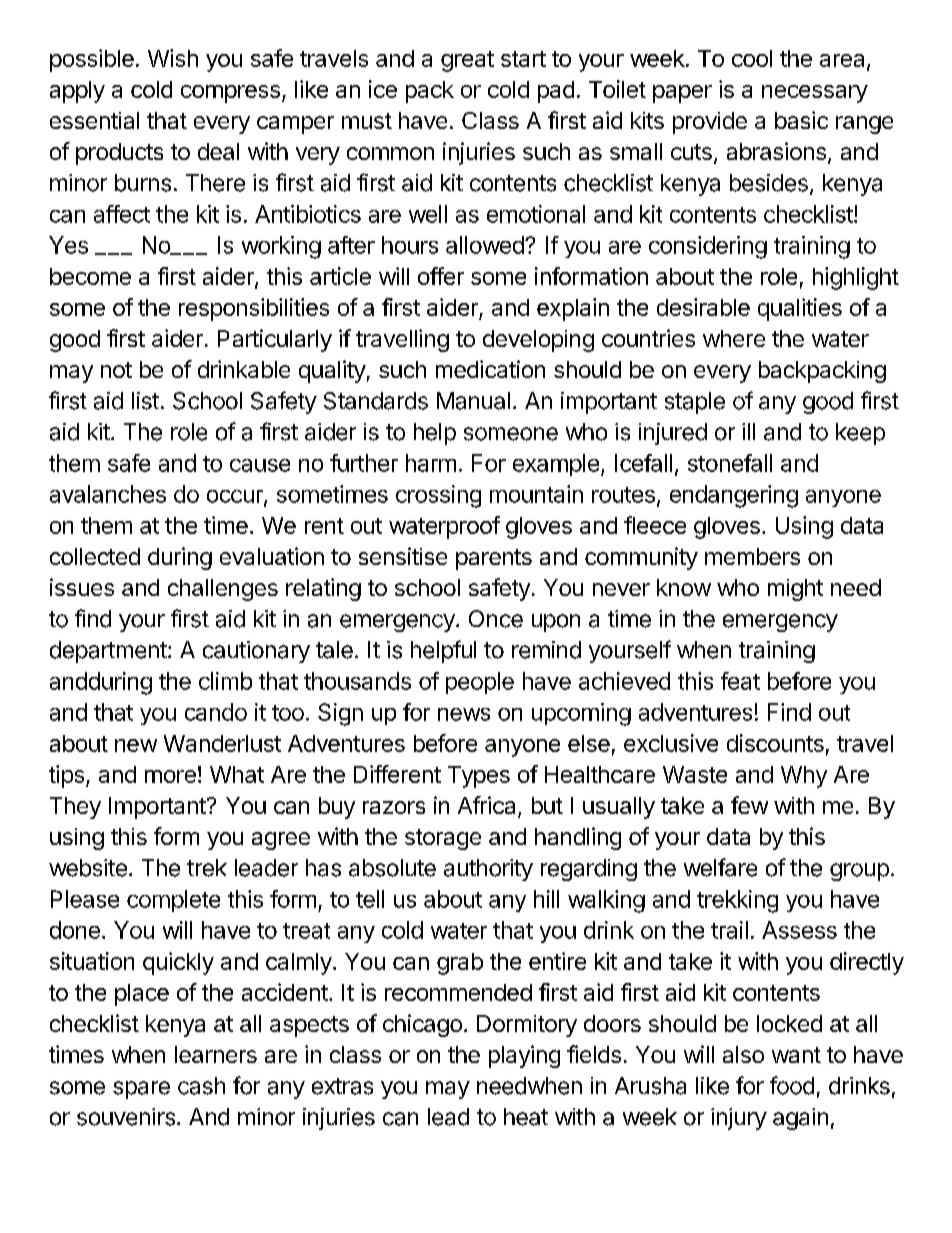 This screenshot has width=952, height=1233. Describe the element at coordinates (116, 370) in the screenshot. I see `not` at that location.
